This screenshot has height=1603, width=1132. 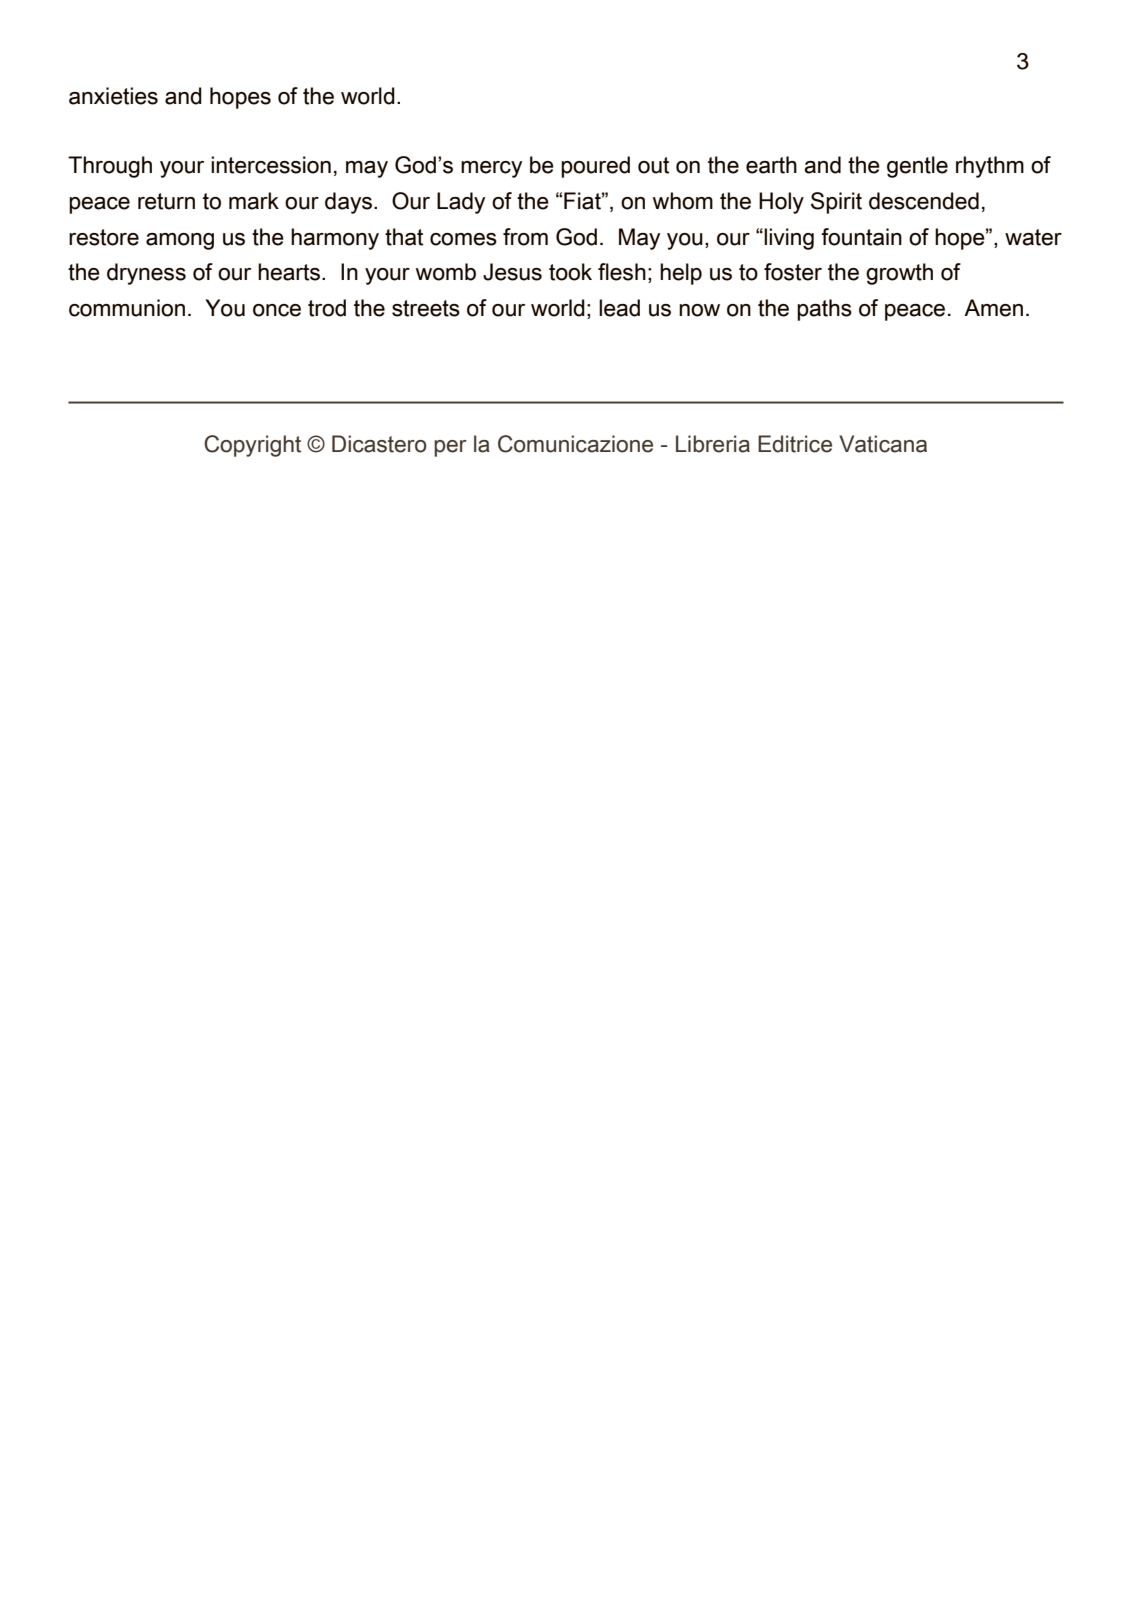 I want to click on paths, so click(x=824, y=310).
